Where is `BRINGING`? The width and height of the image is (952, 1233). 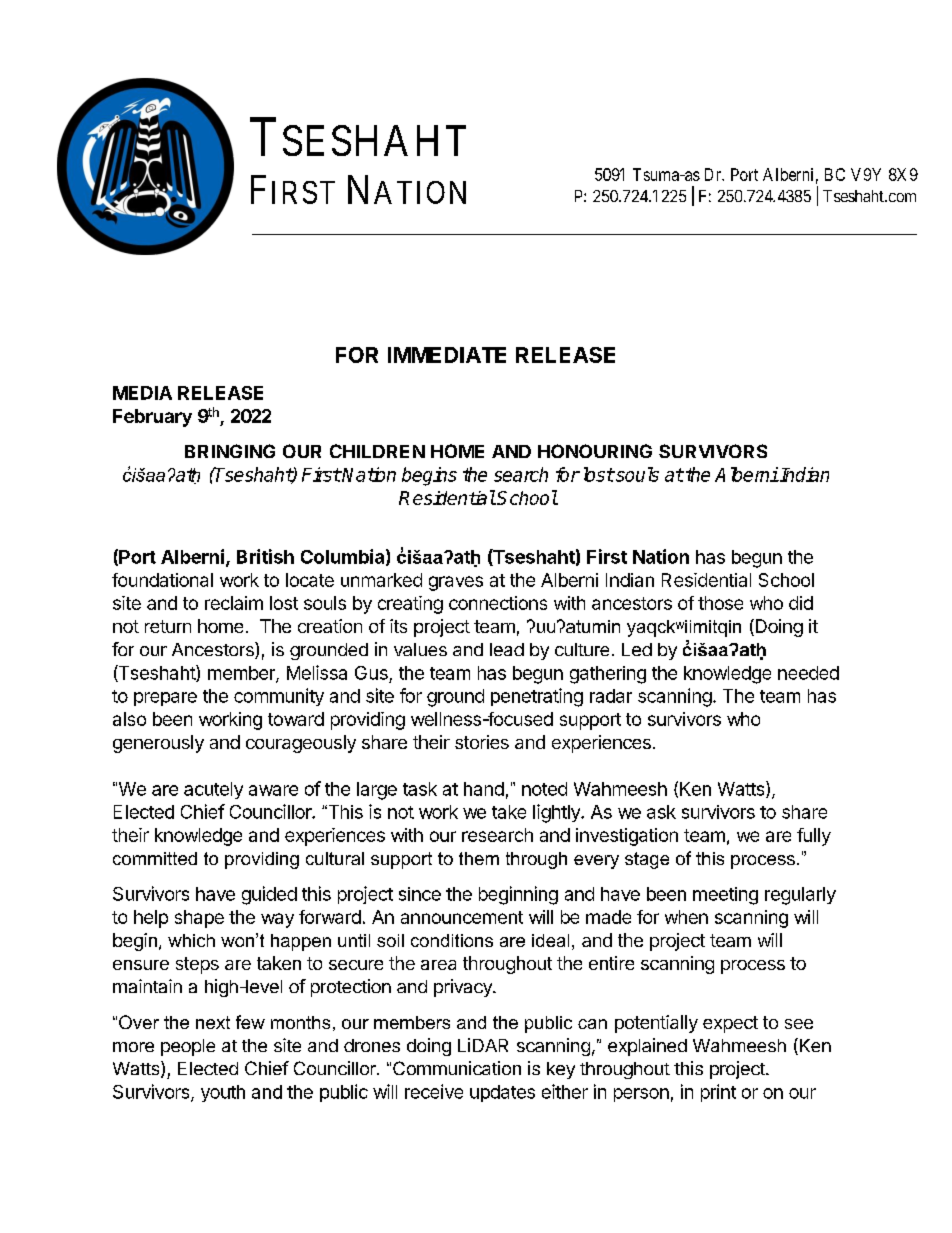 BRINGING is located at coordinates (230, 451).
